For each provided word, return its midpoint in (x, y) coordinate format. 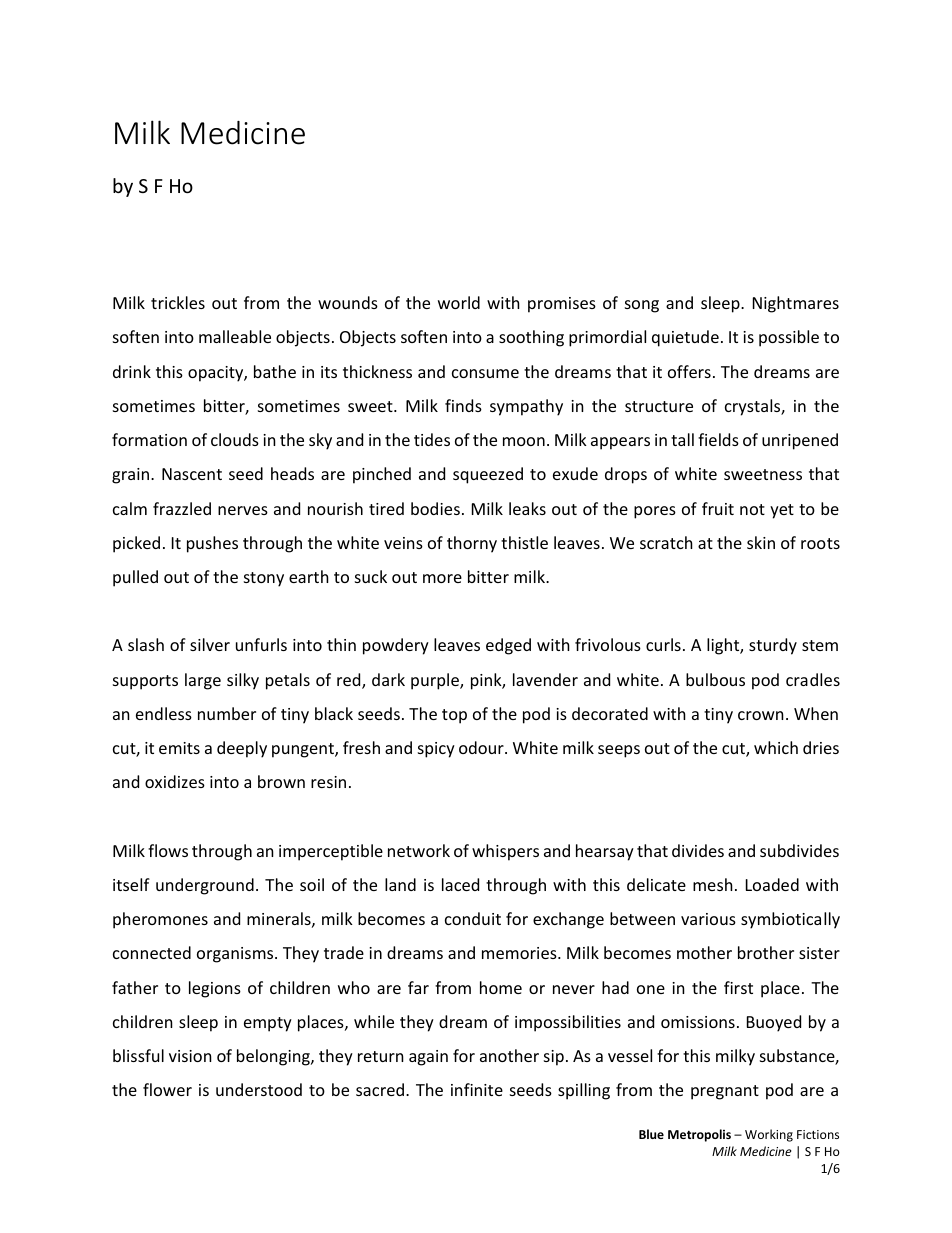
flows (168, 850)
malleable (235, 336)
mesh (713, 884)
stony (264, 579)
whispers (505, 852)
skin (761, 542)
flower (167, 1089)
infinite (477, 1089)
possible (789, 338)
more (442, 578)
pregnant (725, 1092)
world (459, 302)
